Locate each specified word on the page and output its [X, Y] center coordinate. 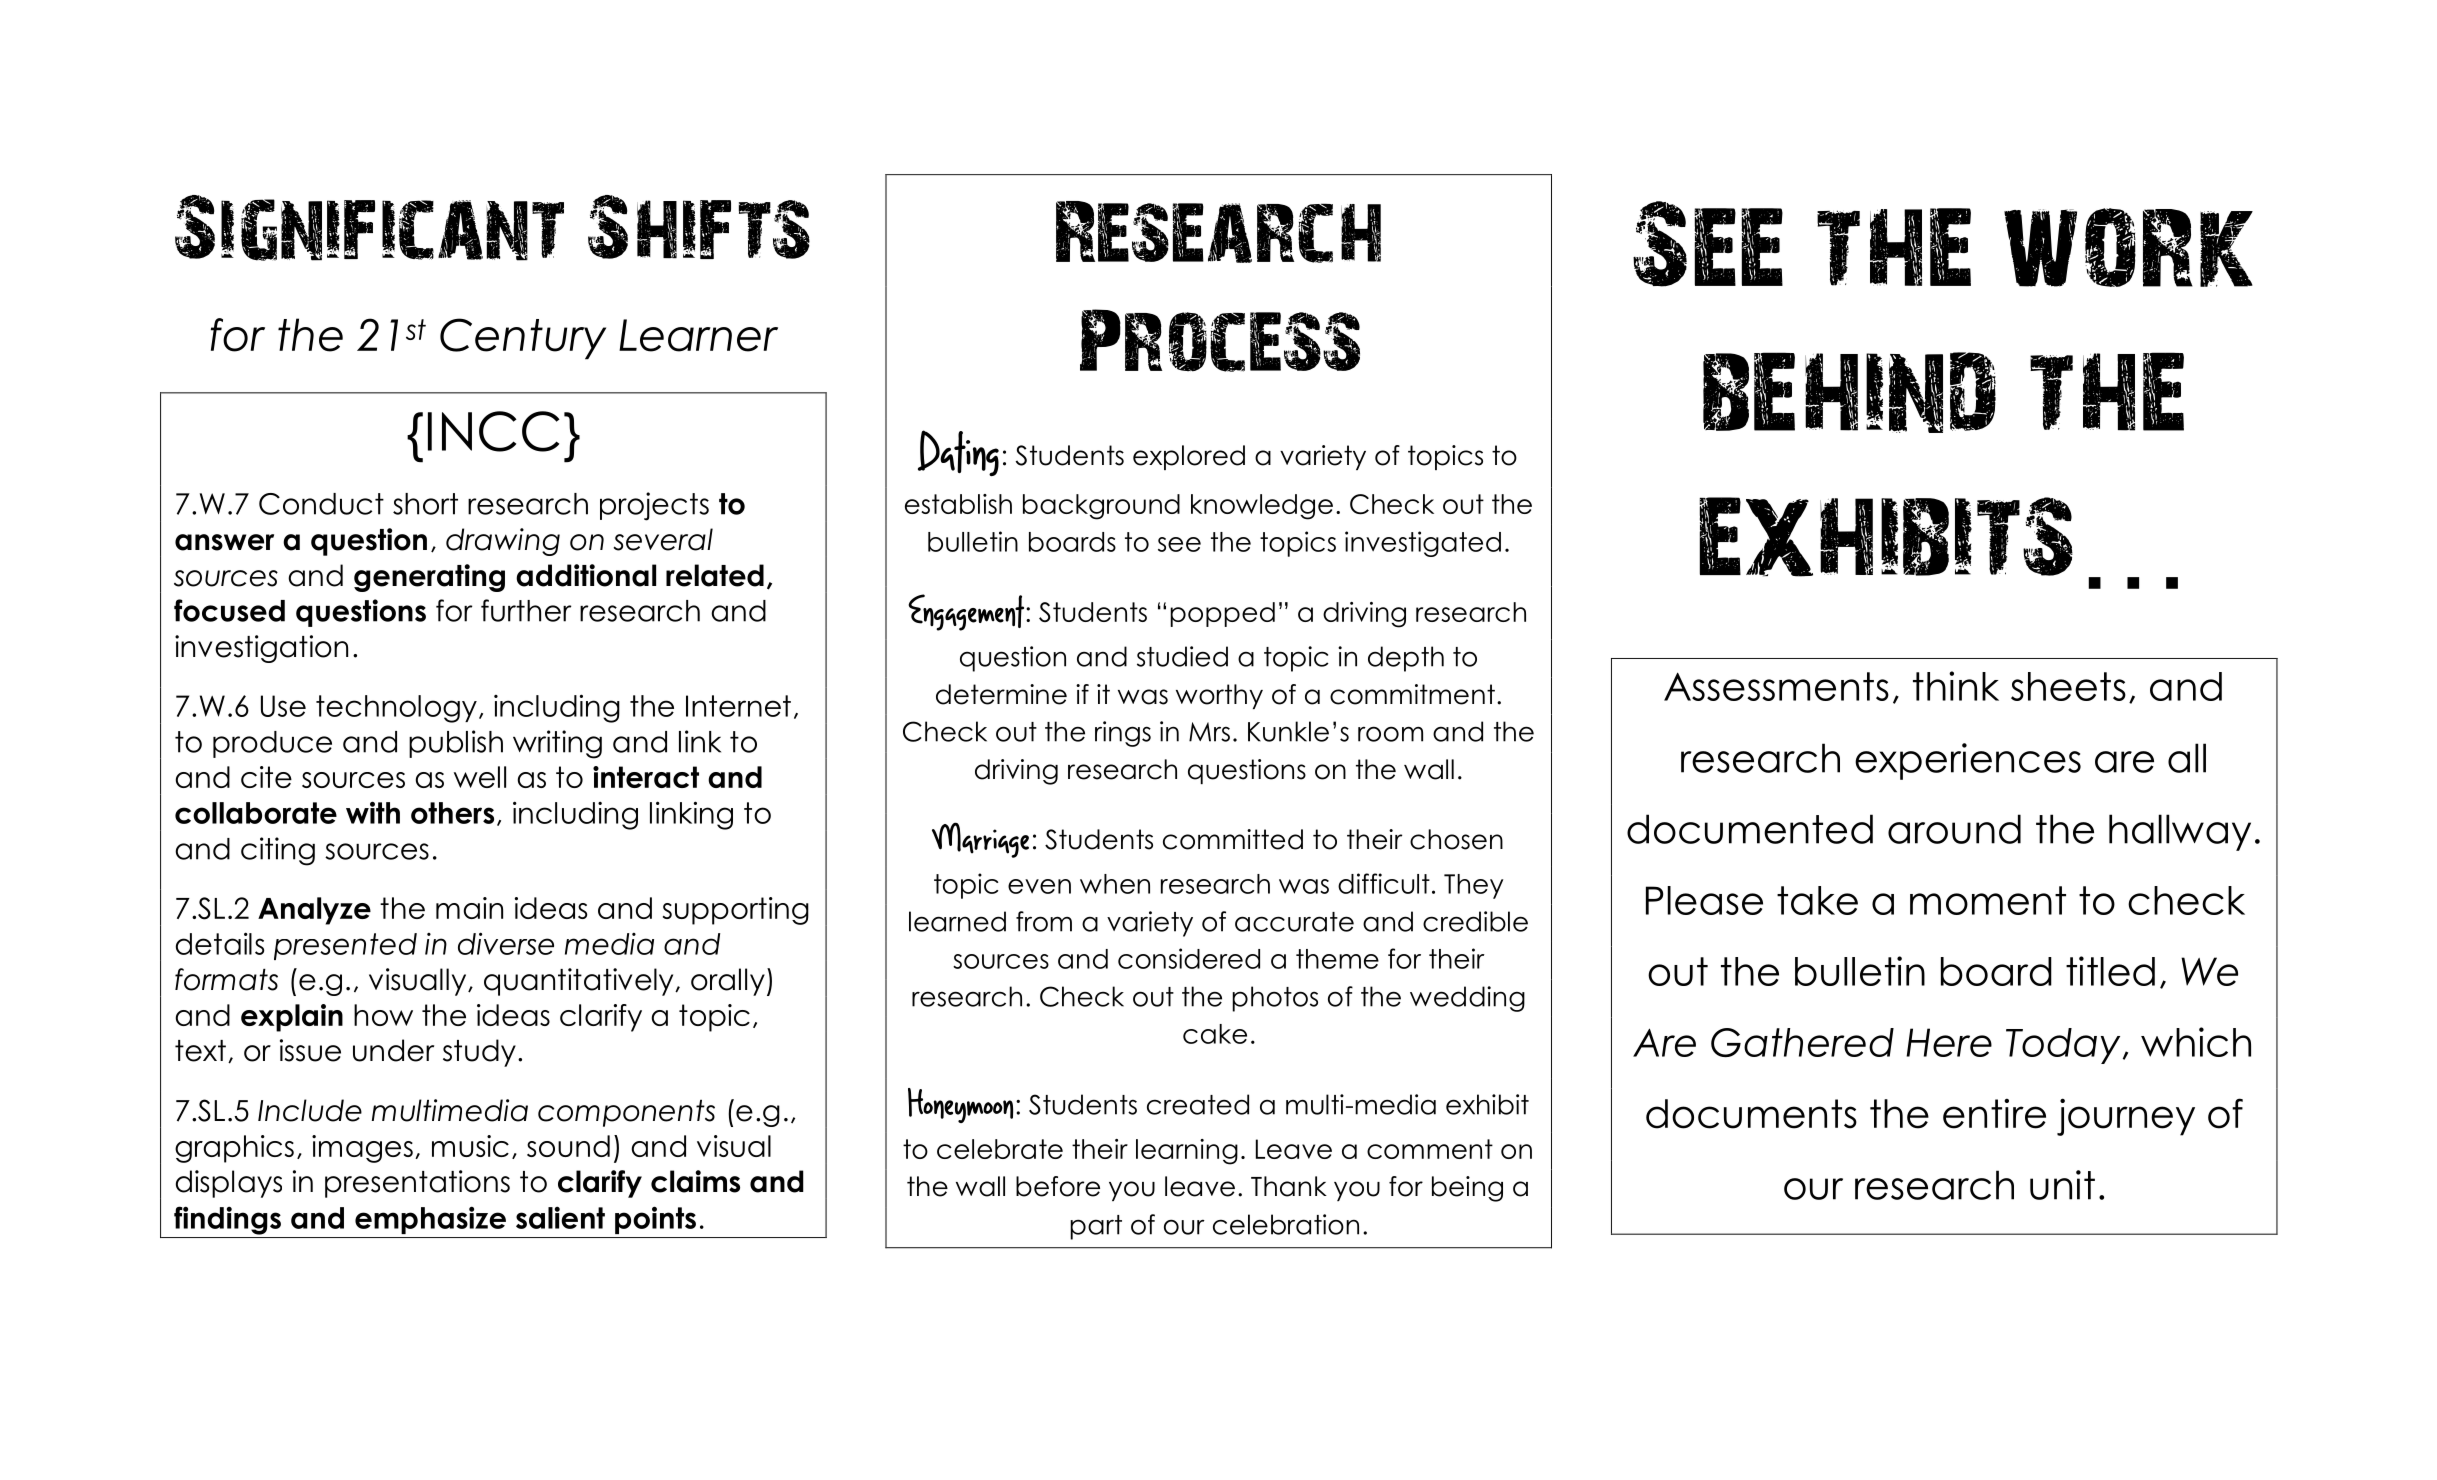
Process [1220, 340]
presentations [417, 1184]
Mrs [1209, 732]
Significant [369, 228]
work [2128, 247]
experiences [1968, 761]
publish [456, 744]
